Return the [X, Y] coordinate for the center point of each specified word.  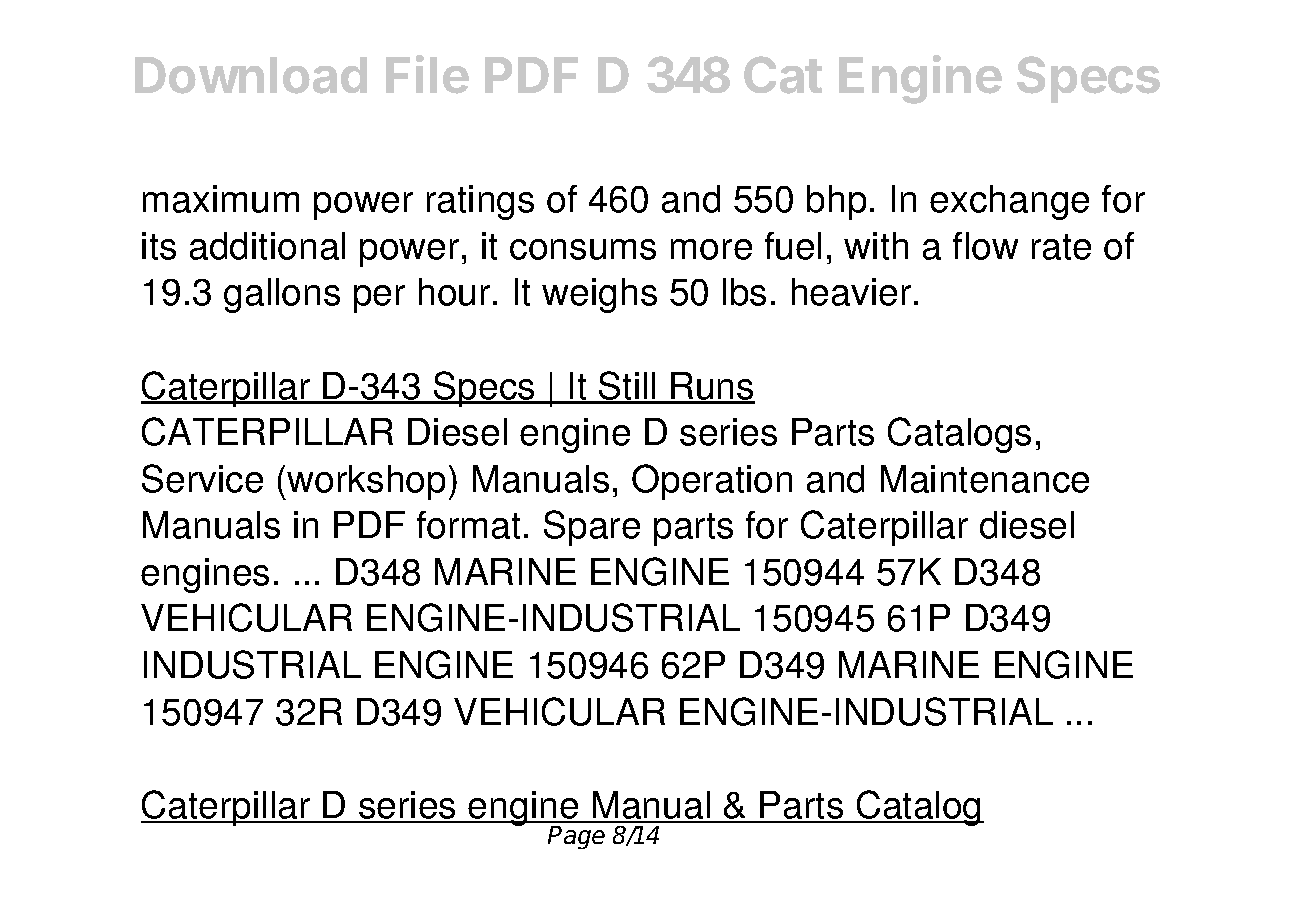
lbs [744, 292]
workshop [366, 482]
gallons [282, 295]
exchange [1009, 202]
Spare [592, 528]
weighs [599, 295]
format [468, 525]
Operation [712, 482]
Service [202, 478]
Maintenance [985, 479]
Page [576, 837]
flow [985, 246]
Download [251, 75]
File [427, 74]
